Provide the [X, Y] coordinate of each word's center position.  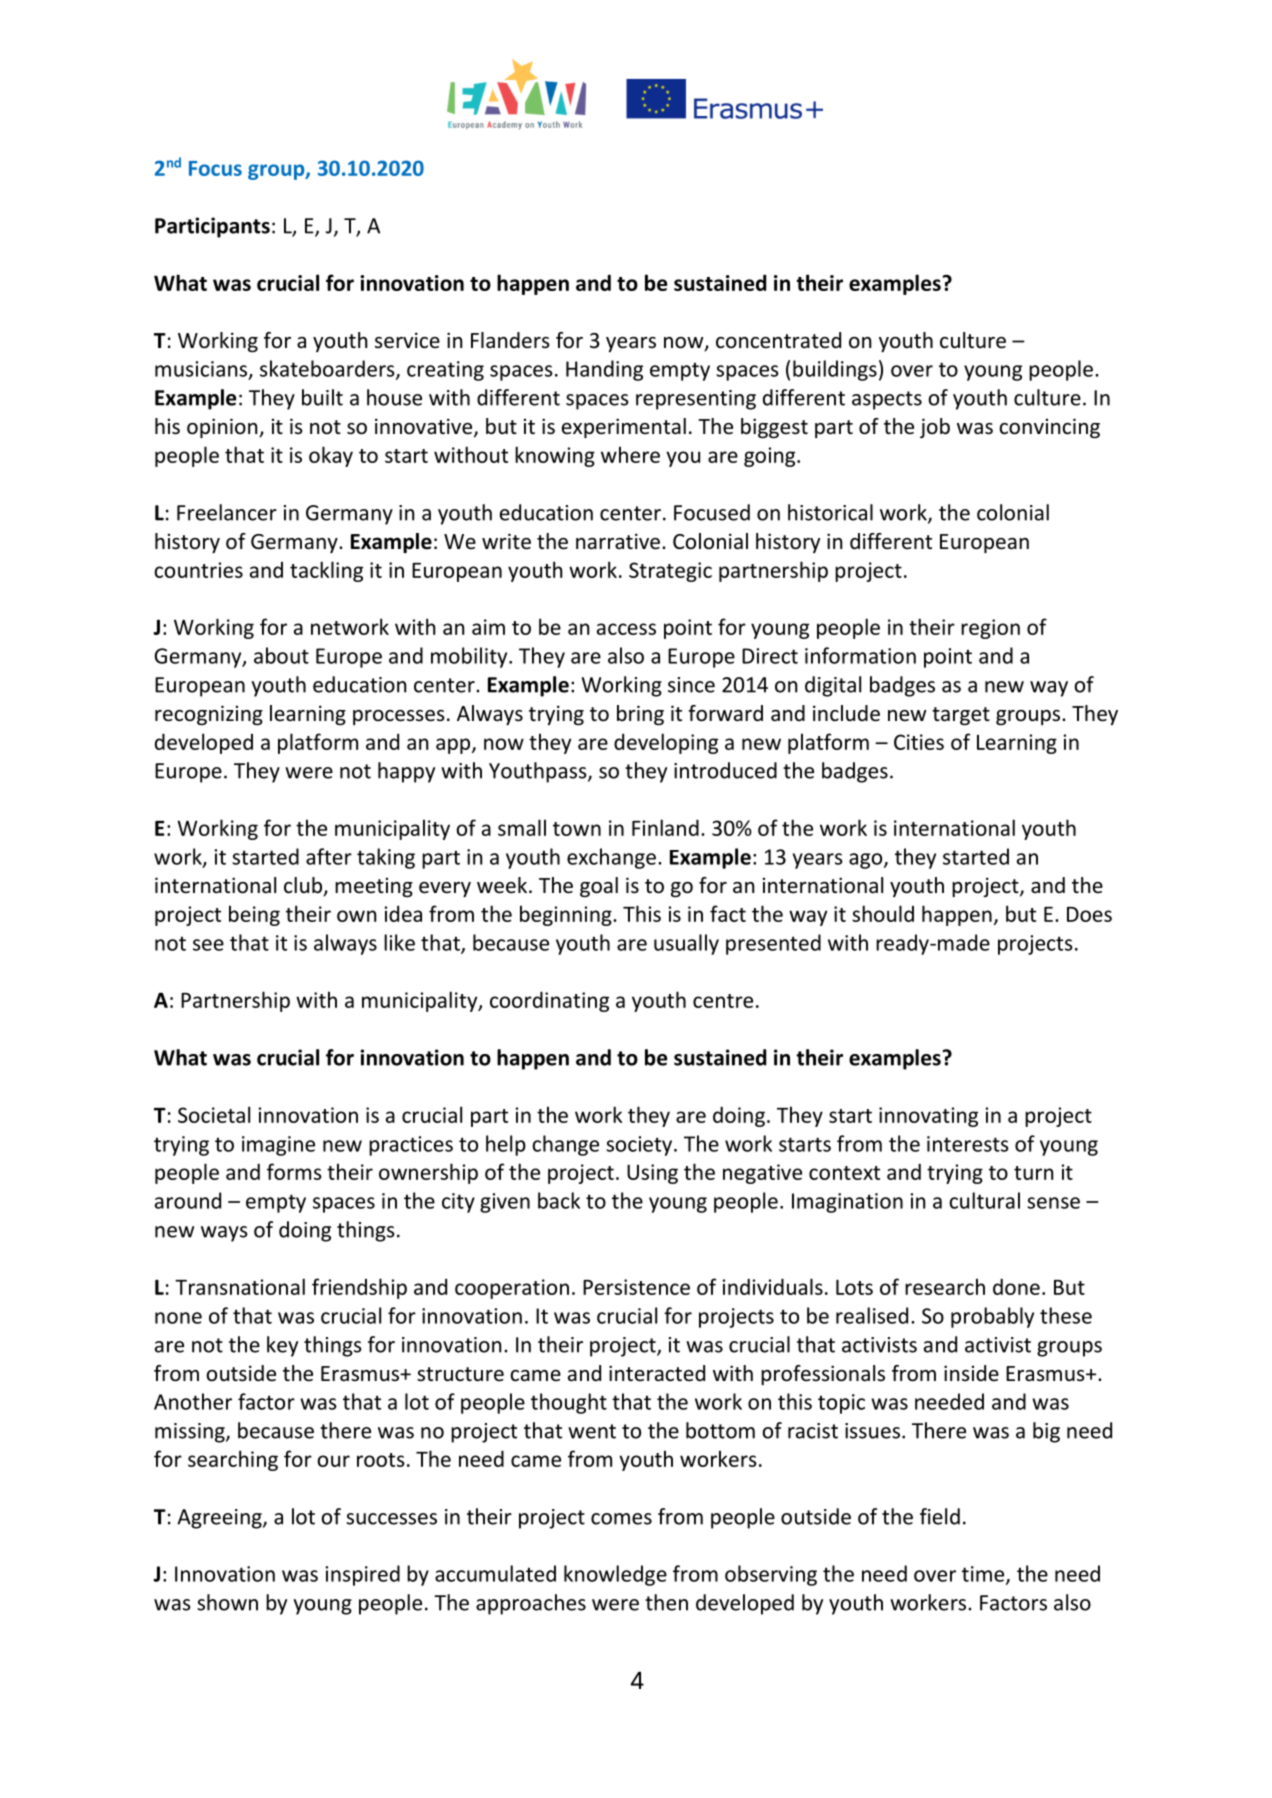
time [984, 1575]
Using [652, 1174]
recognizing [209, 715]
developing [666, 743]
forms [294, 1171]
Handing [604, 370]
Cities [919, 742]
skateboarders [328, 369]
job [935, 428]
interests [968, 1144]
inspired [363, 1575]
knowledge [615, 1575]
